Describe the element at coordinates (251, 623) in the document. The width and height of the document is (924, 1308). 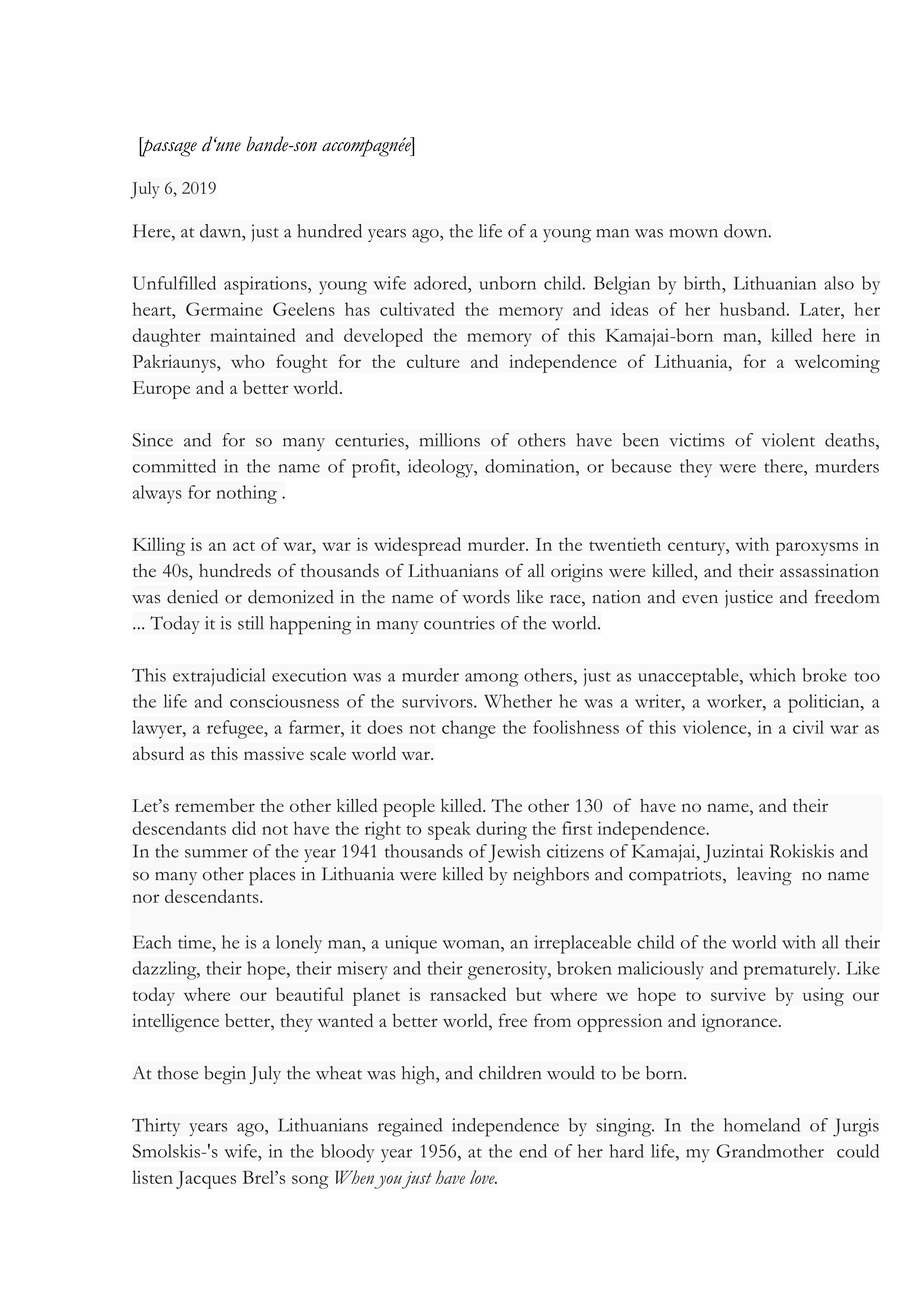
I see `still` at that location.
